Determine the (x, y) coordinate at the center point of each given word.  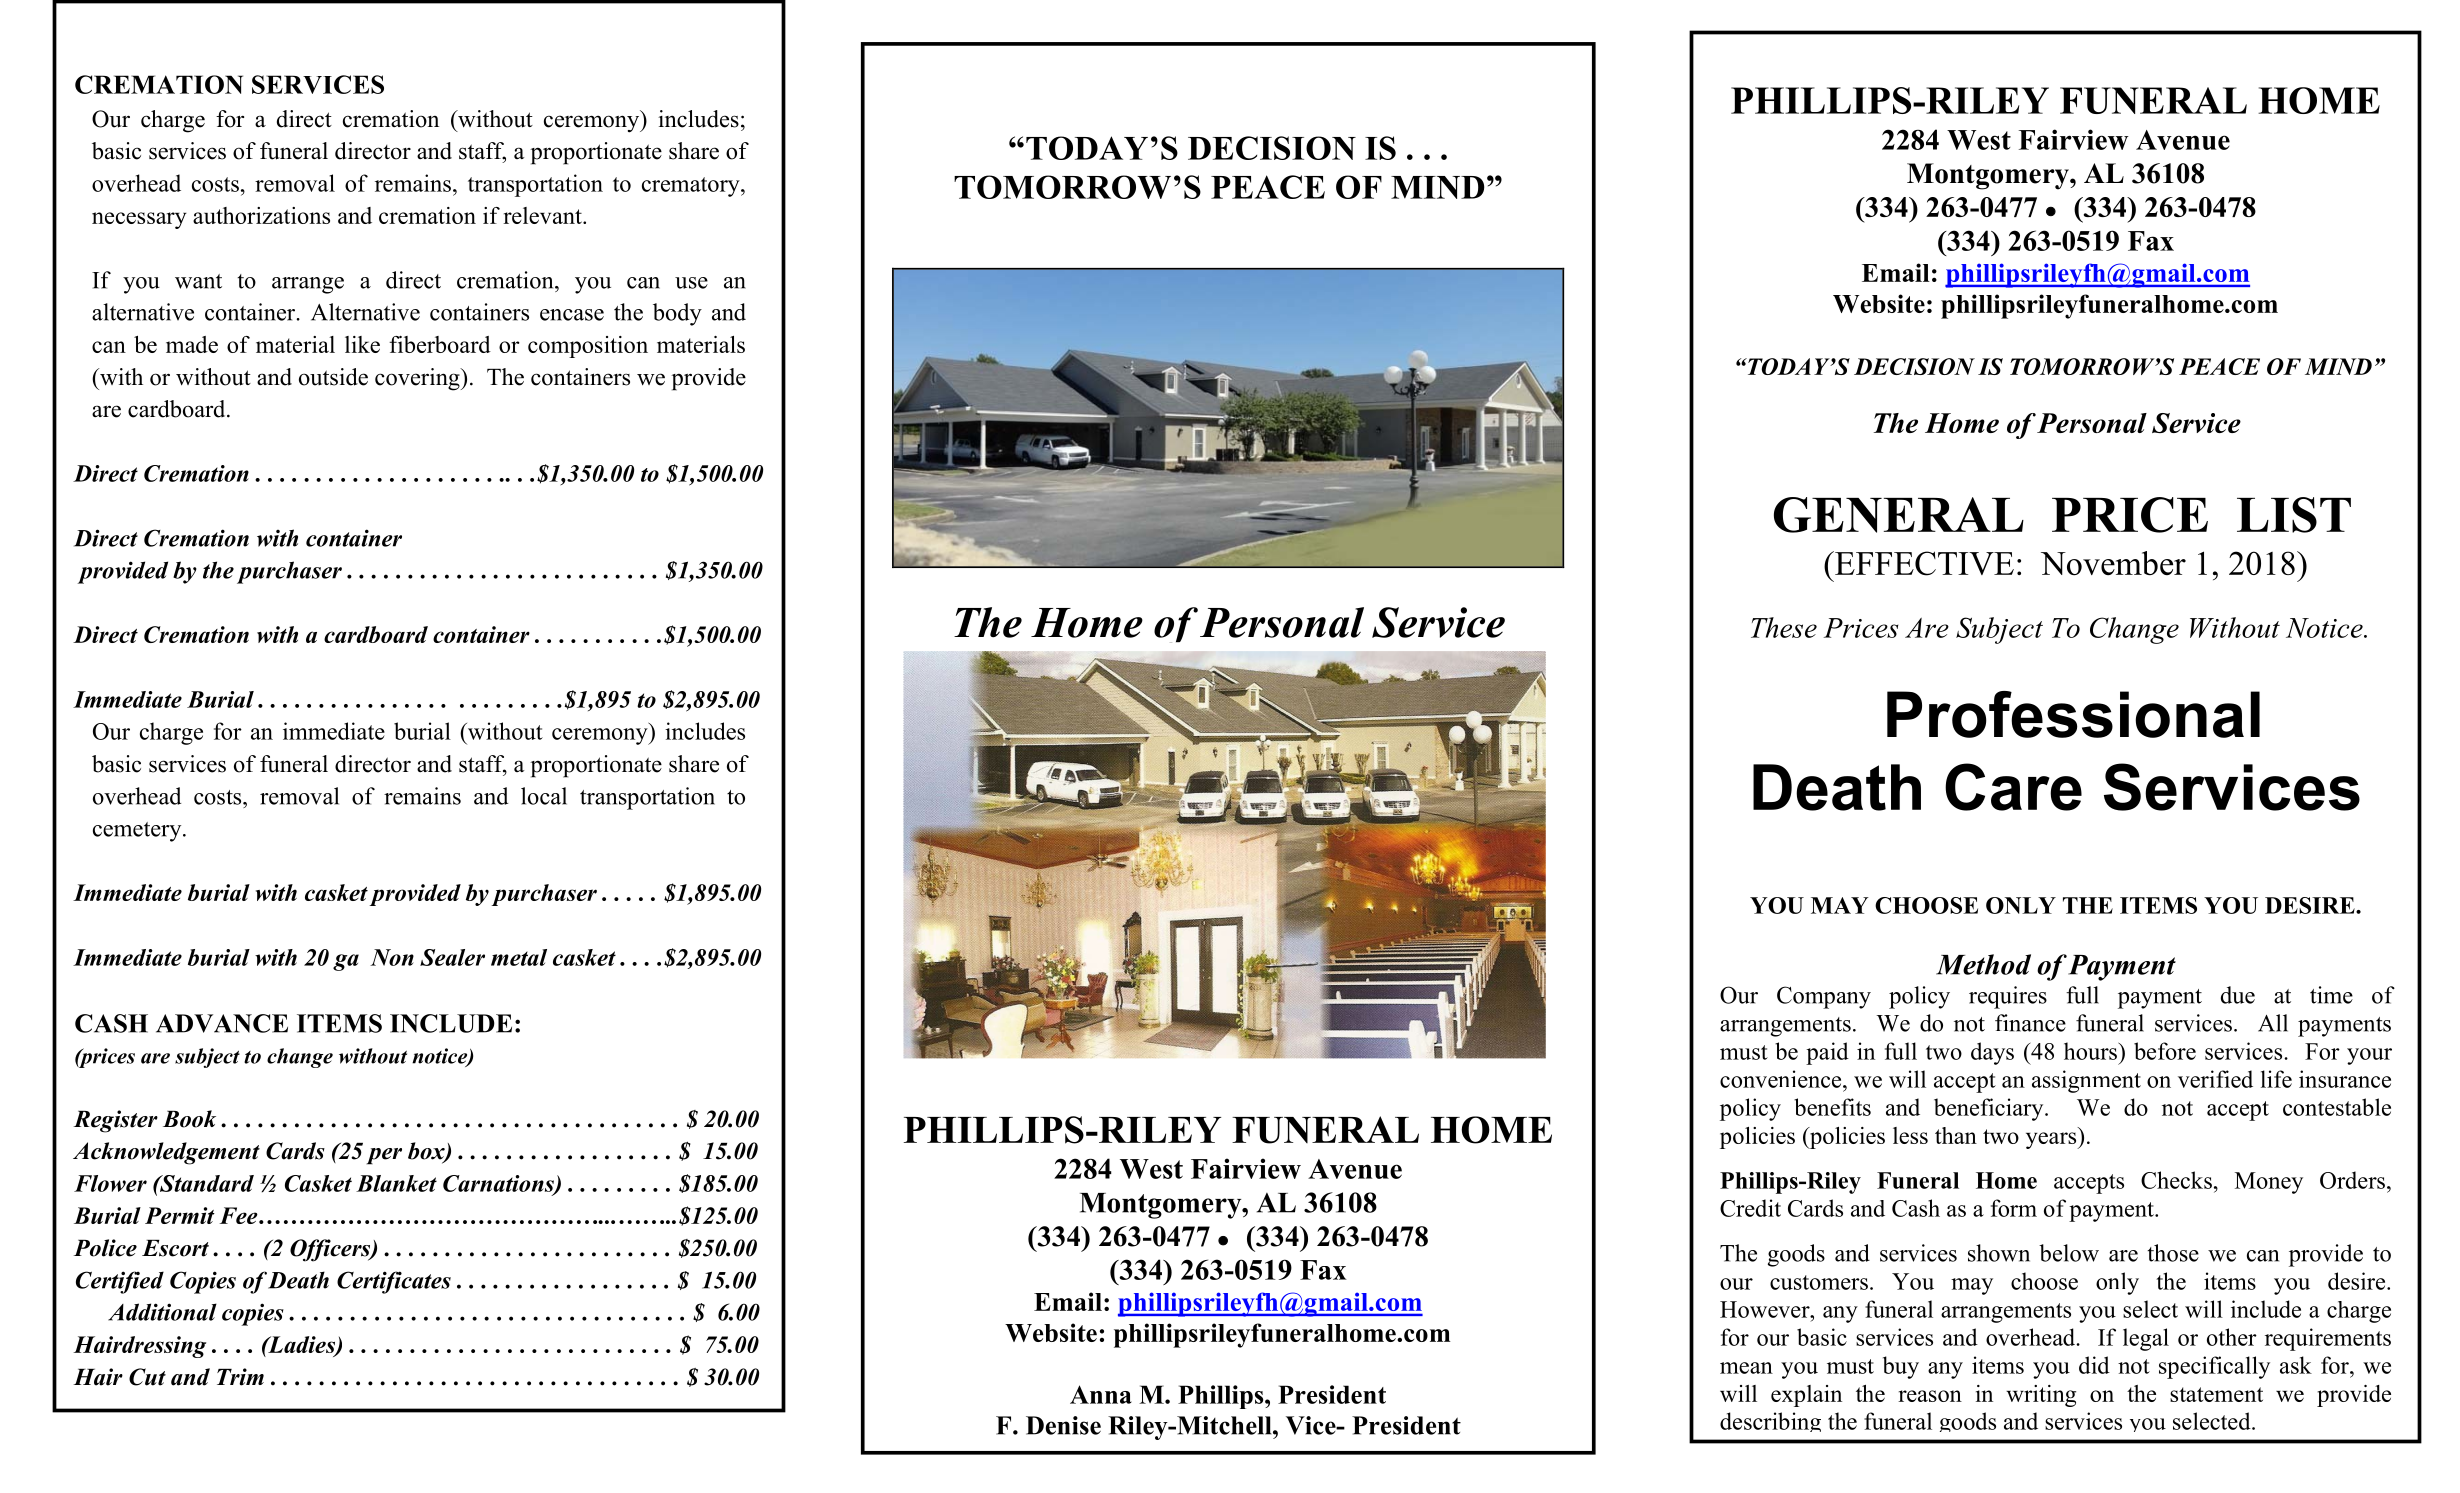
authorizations (261, 215)
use (691, 283)
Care (2013, 787)
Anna (1101, 1394)
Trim (240, 1377)
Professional (2073, 714)
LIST (2294, 515)
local (544, 796)
